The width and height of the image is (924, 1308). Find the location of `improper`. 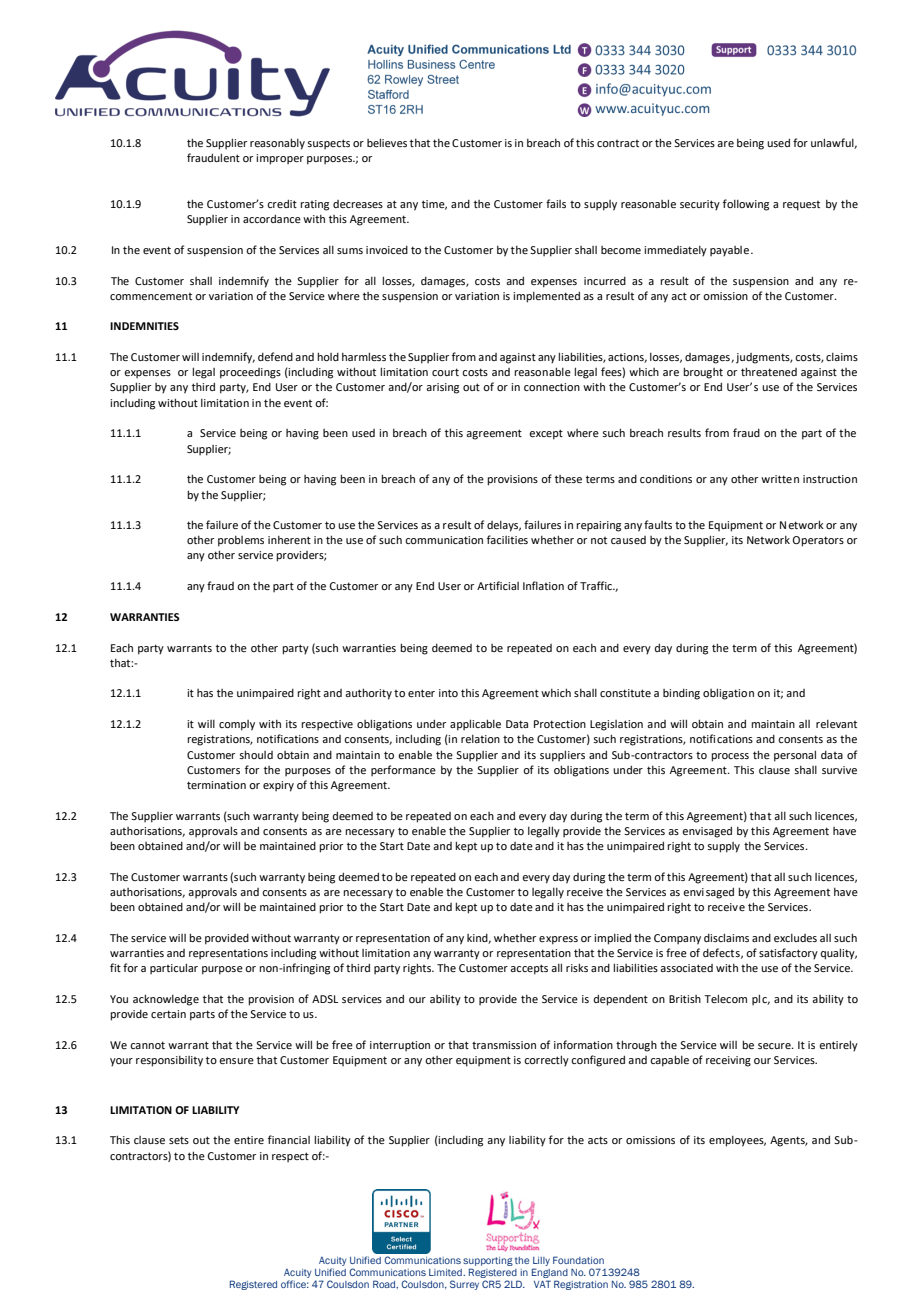

improper is located at coordinates (280, 159).
